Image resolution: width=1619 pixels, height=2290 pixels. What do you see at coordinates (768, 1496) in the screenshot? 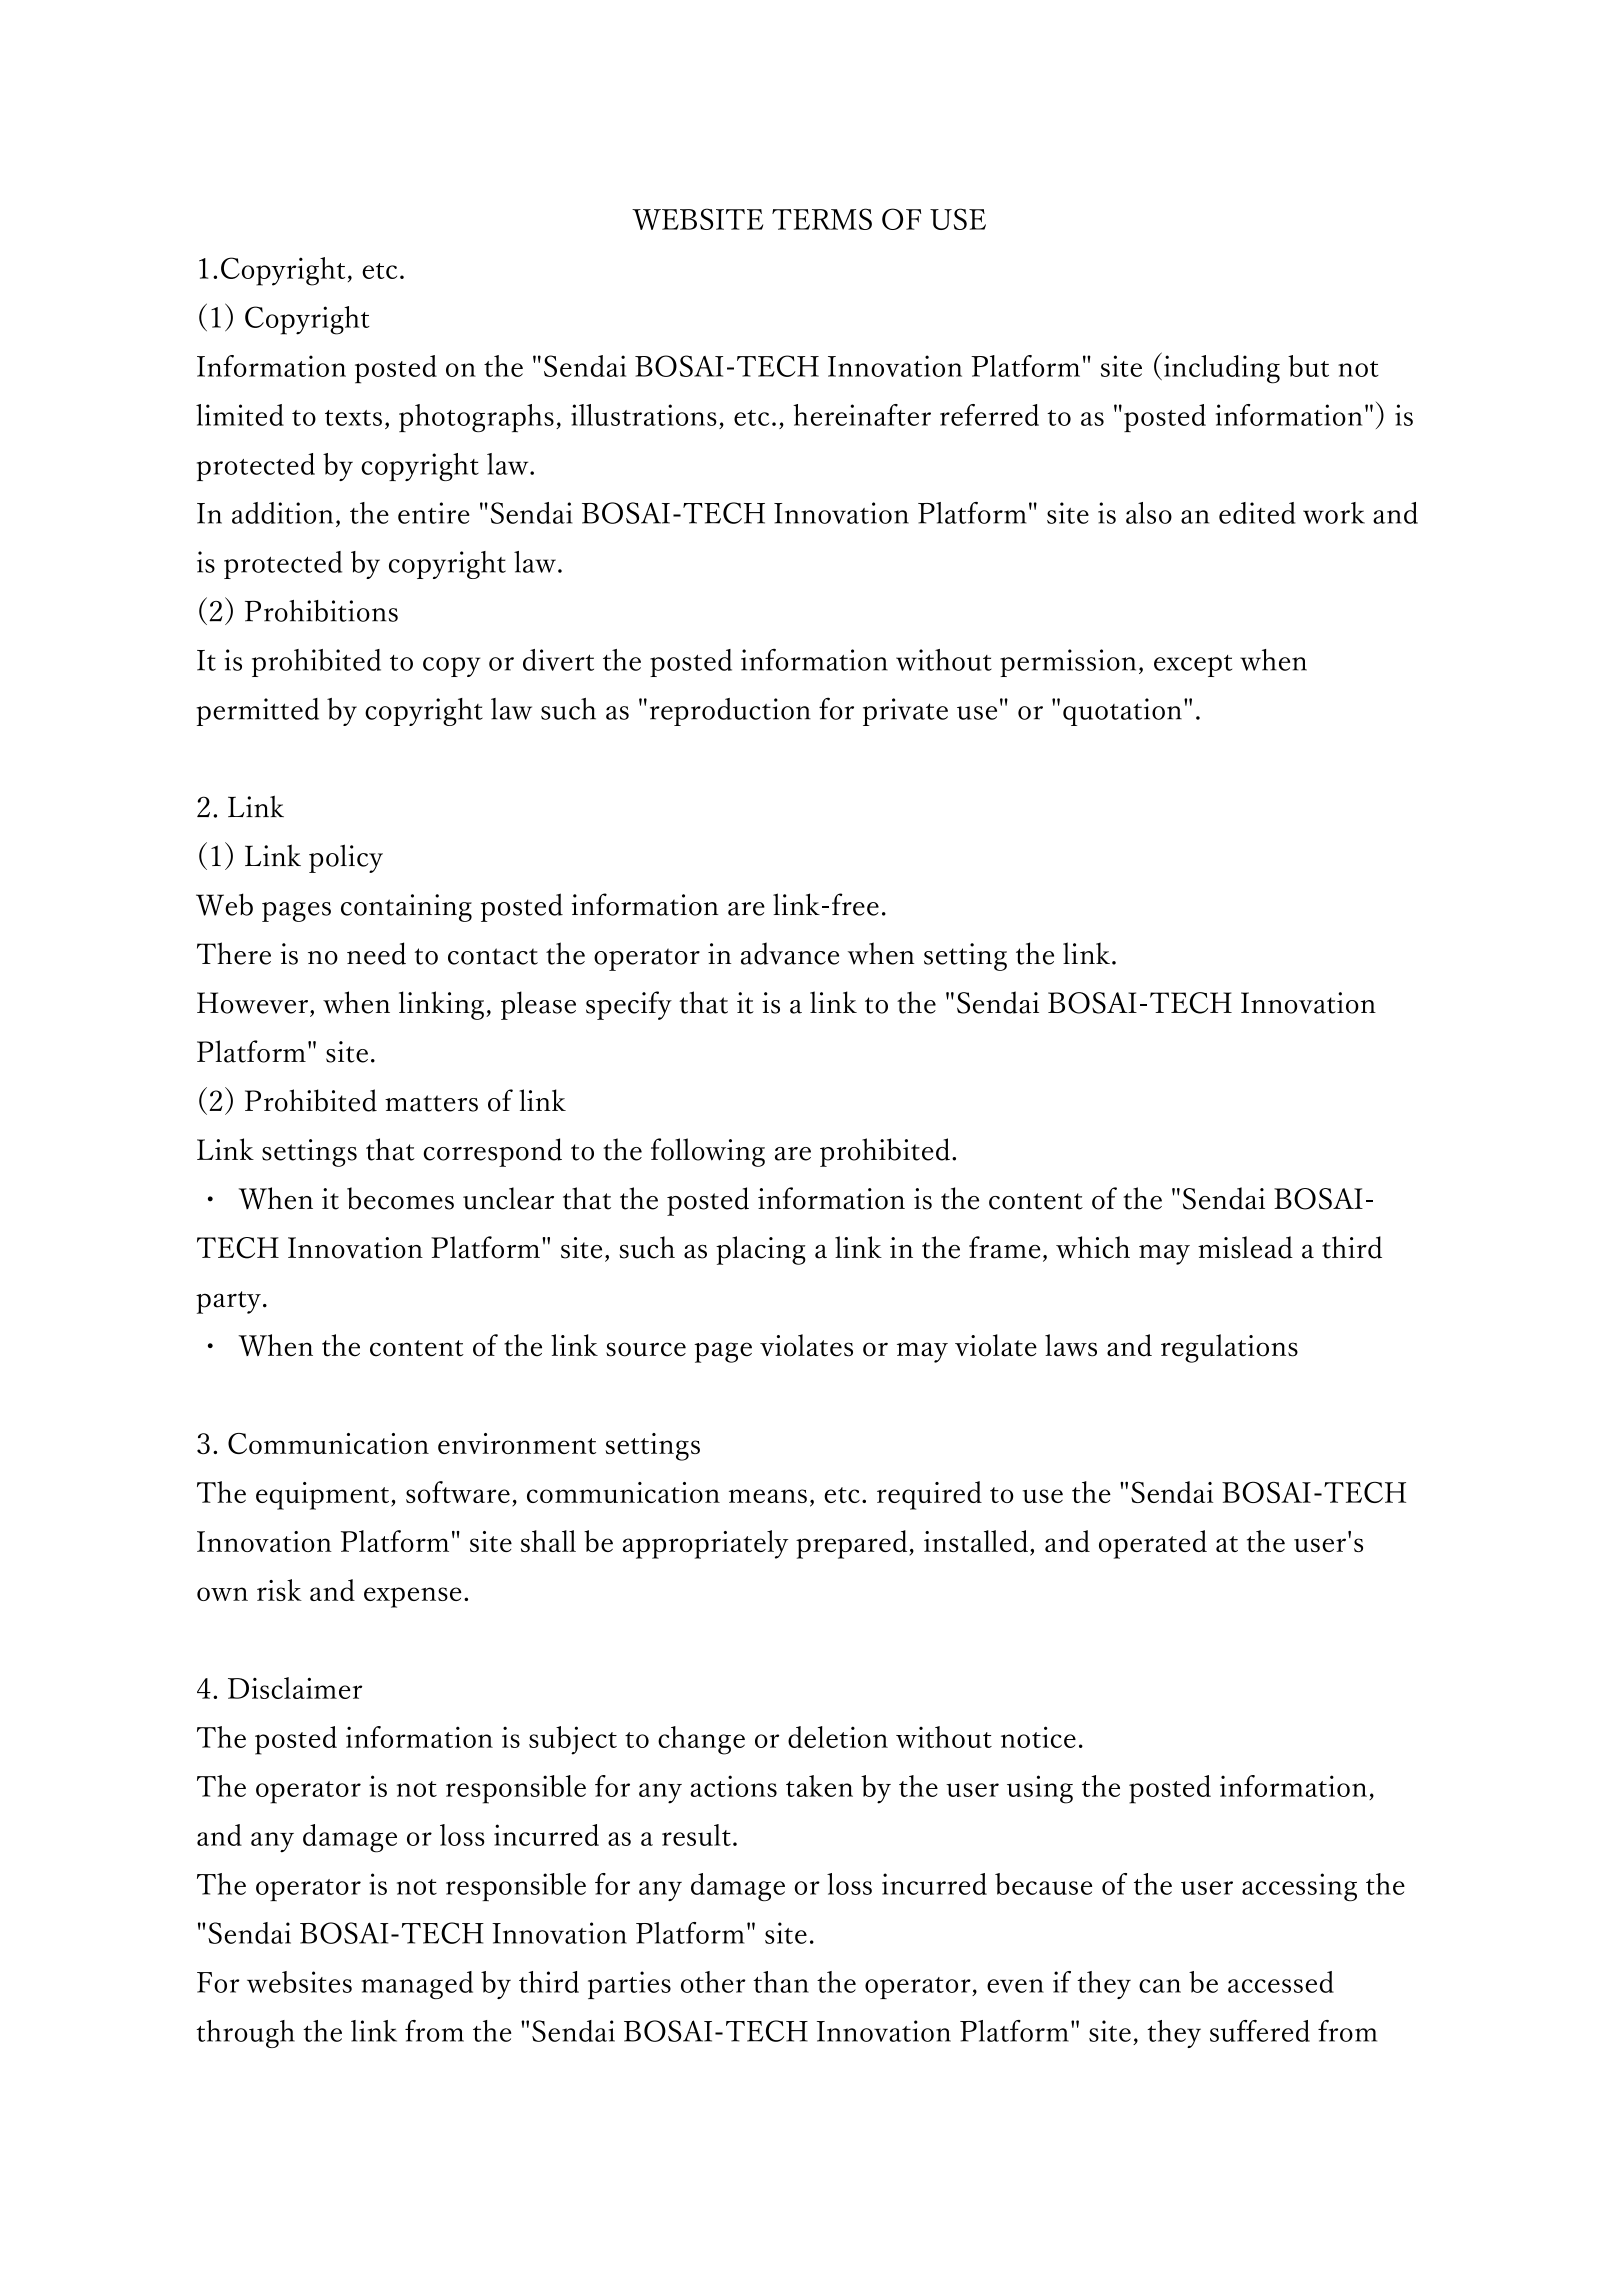
I see `means` at bounding box center [768, 1496].
